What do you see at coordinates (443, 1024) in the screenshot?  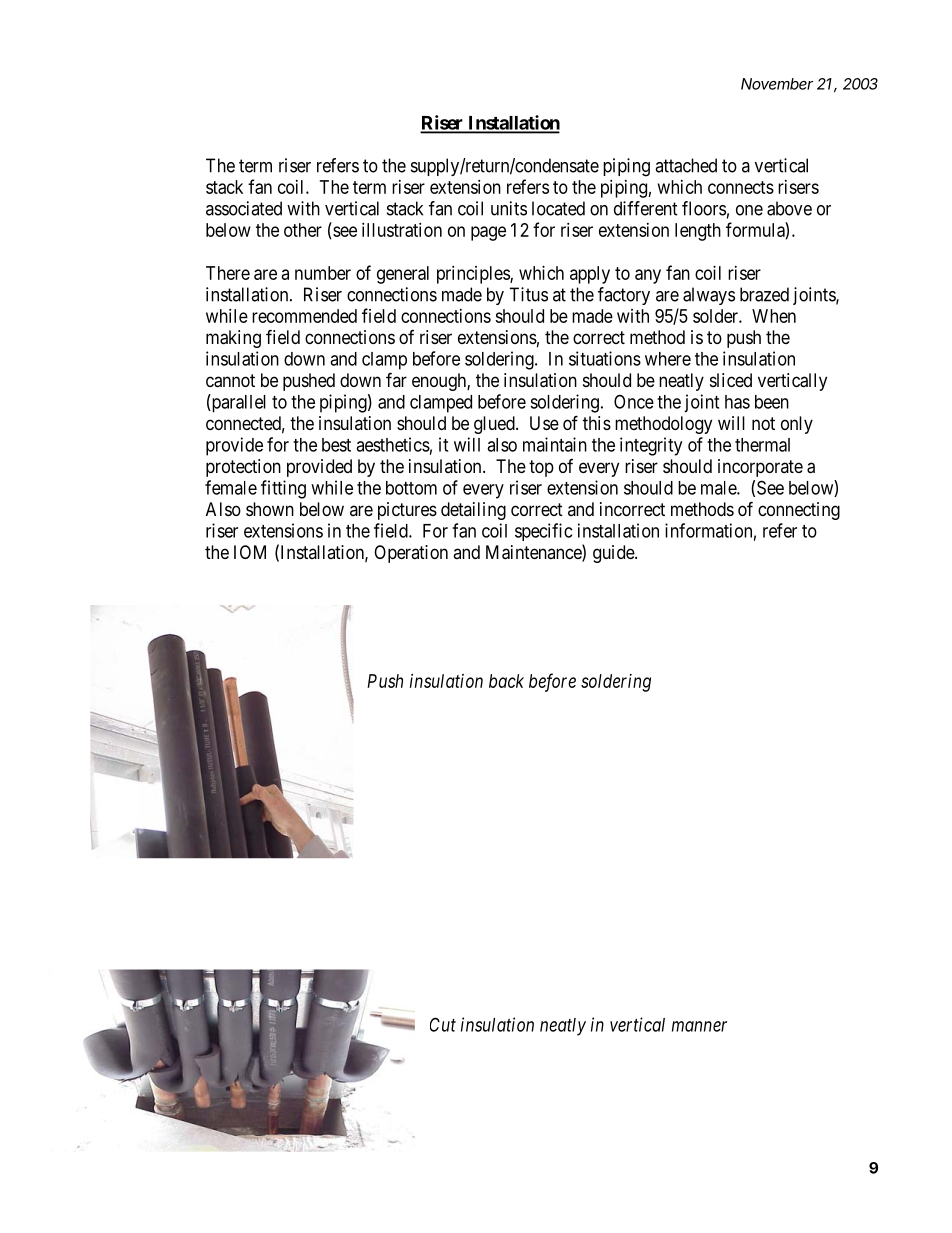 I see `Cut` at bounding box center [443, 1024].
